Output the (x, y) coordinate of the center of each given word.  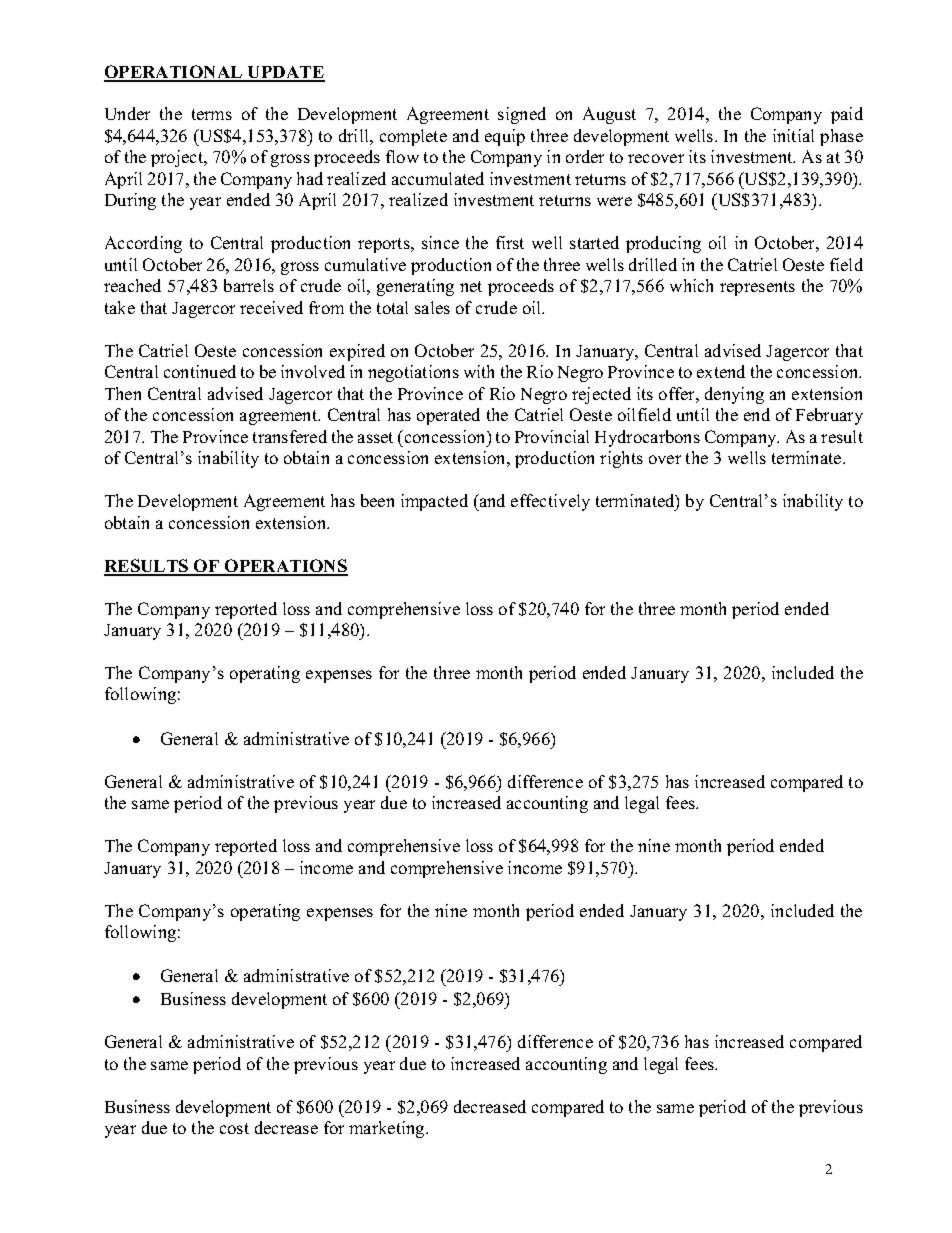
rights (621, 459)
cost (234, 1128)
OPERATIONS (285, 567)
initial (793, 135)
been (377, 500)
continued (200, 371)
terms (212, 114)
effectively (550, 502)
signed (522, 115)
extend (721, 371)
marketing (388, 1129)
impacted (434, 502)
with (479, 371)
